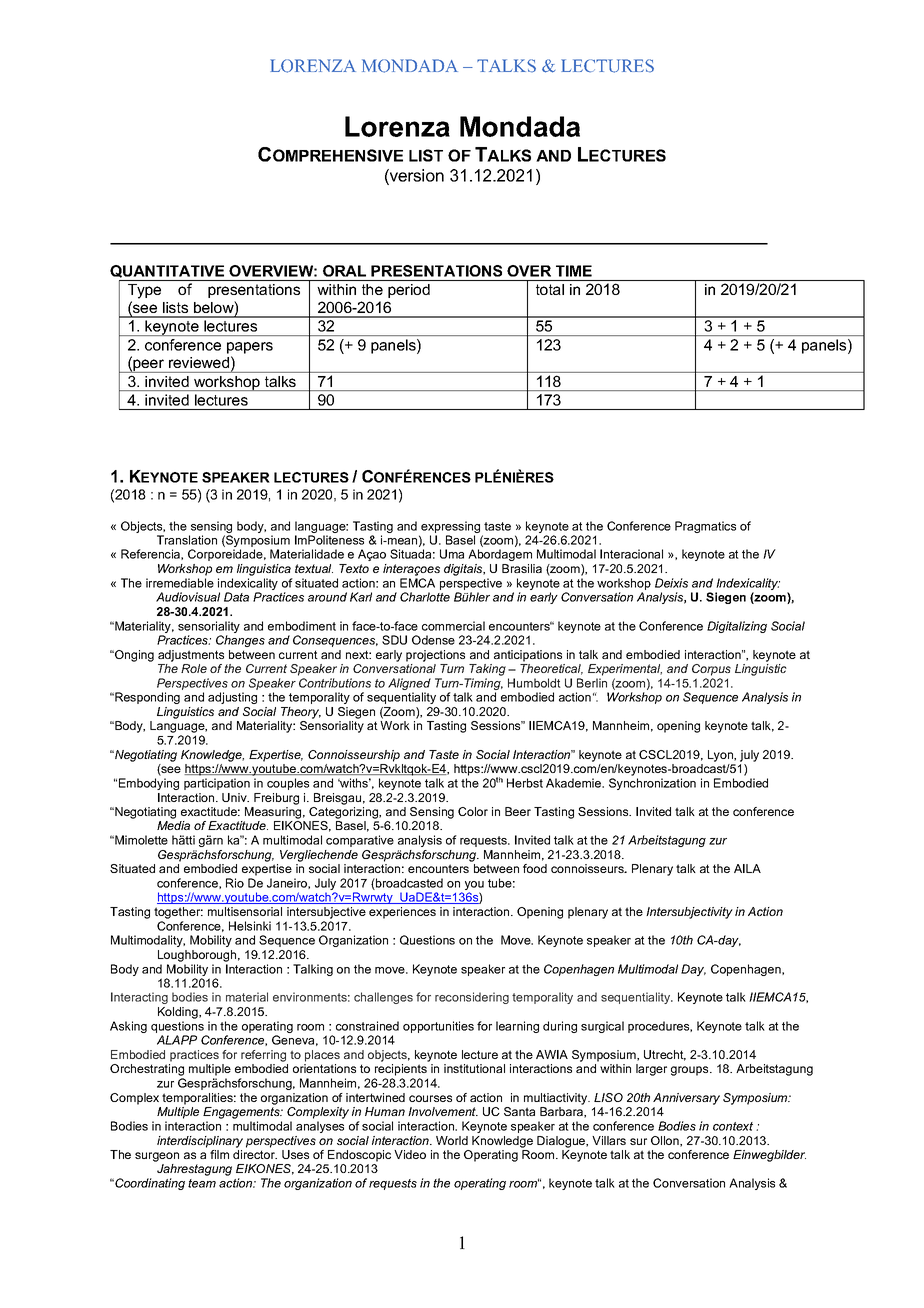  What do you see at coordinates (250, 926) in the document?
I see `Helsinki` at bounding box center [250, 926].
